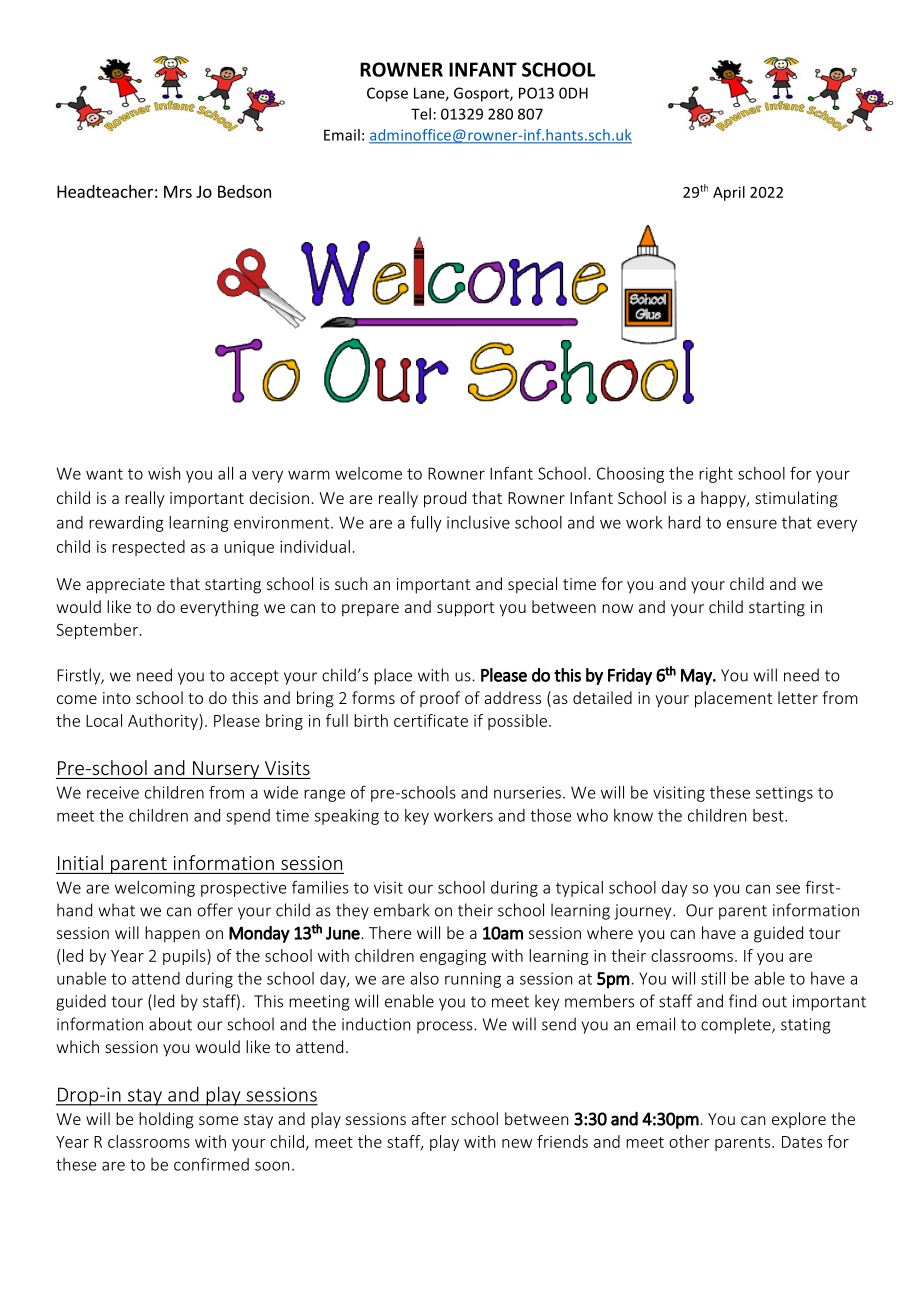  I want to click on September, so click(98, 631).
